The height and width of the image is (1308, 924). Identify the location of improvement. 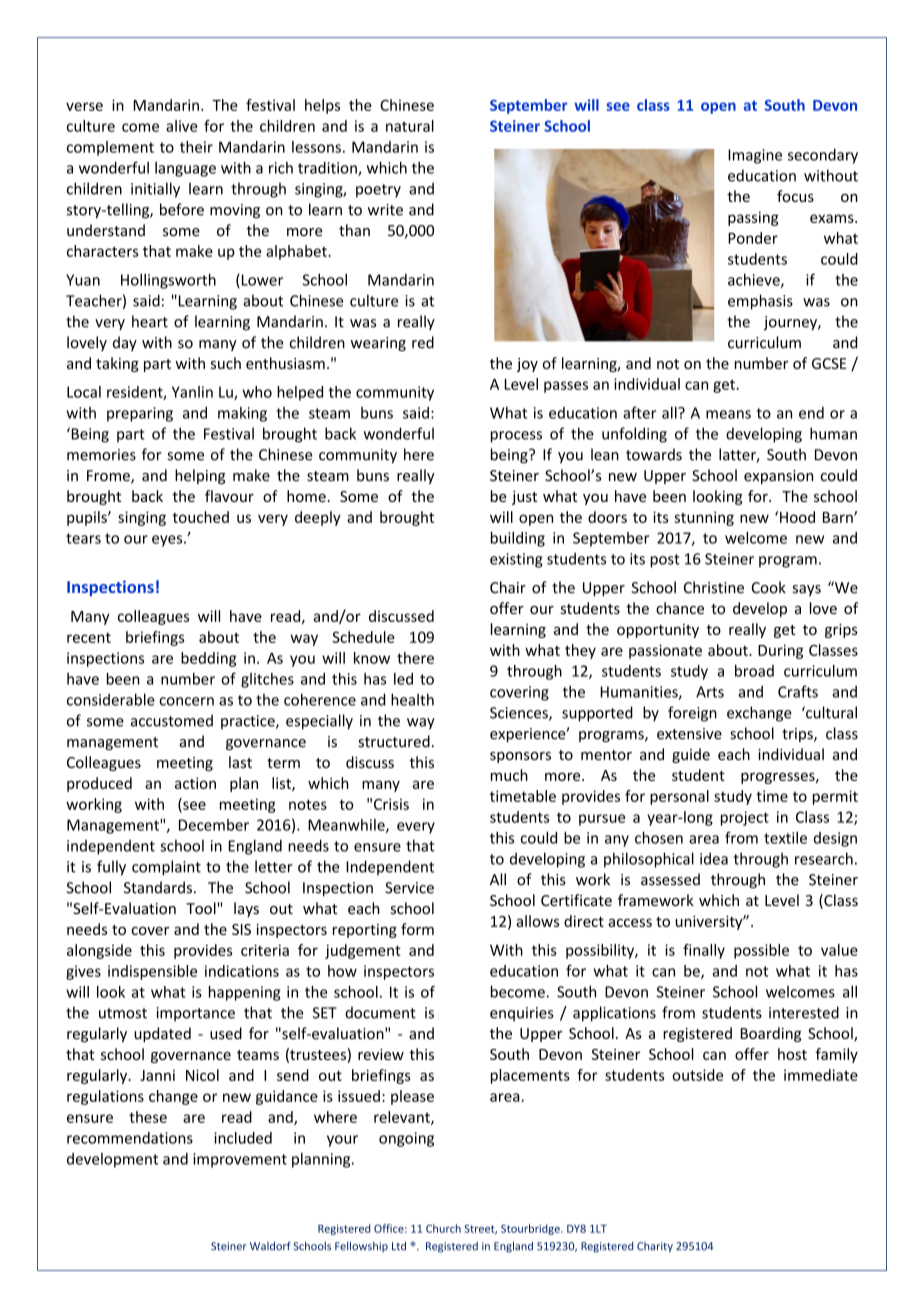
(240, 1160).
